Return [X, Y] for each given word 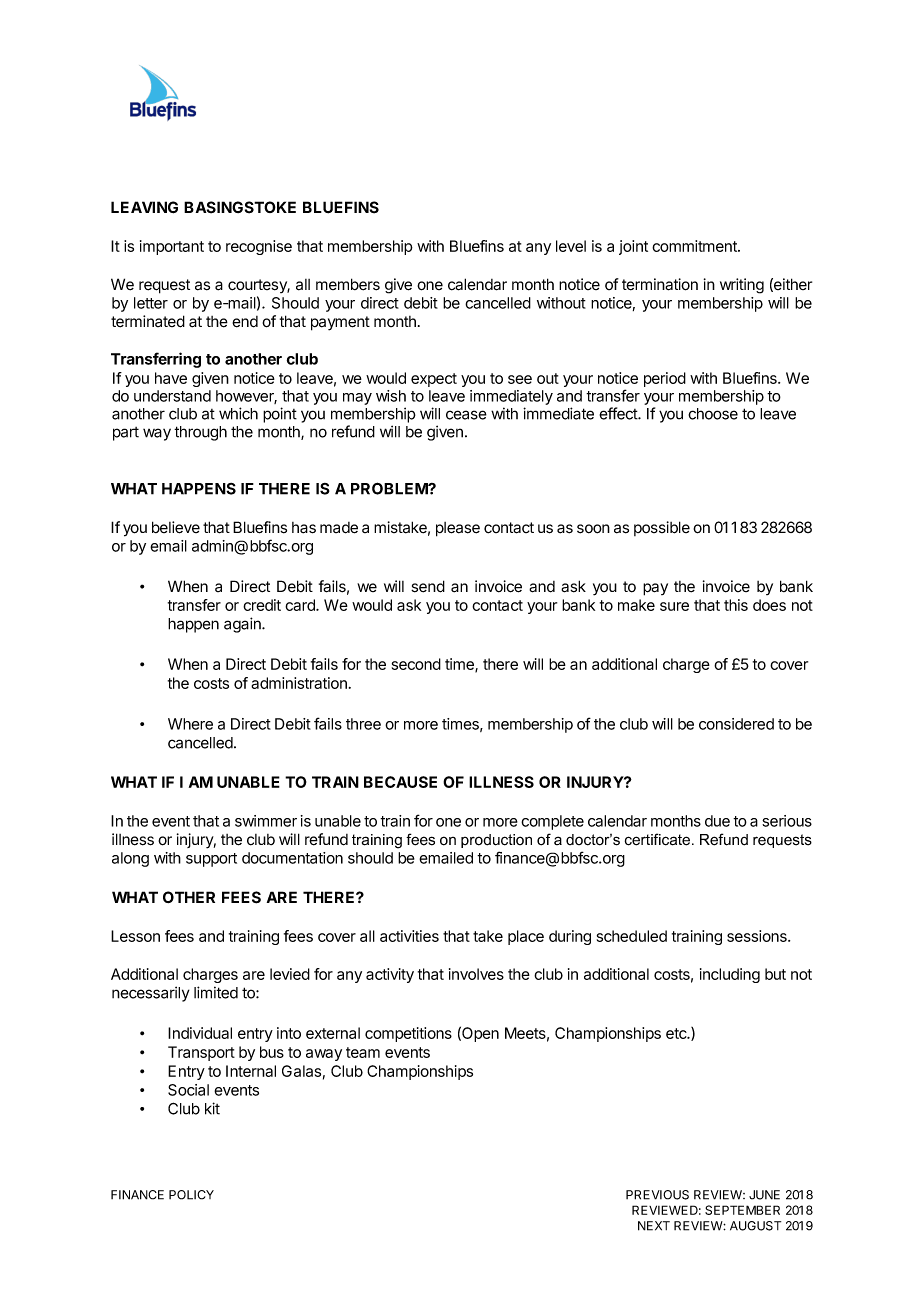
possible [662, 528]
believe [176, 527]
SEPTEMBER [742, 1210]
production [496, 841]
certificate [659, 839]
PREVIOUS [657, 1195]
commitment [695, 246]
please [458, 529]
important [172, 247]
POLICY [191, 1195]
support [211, 860]
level [571, 246]
